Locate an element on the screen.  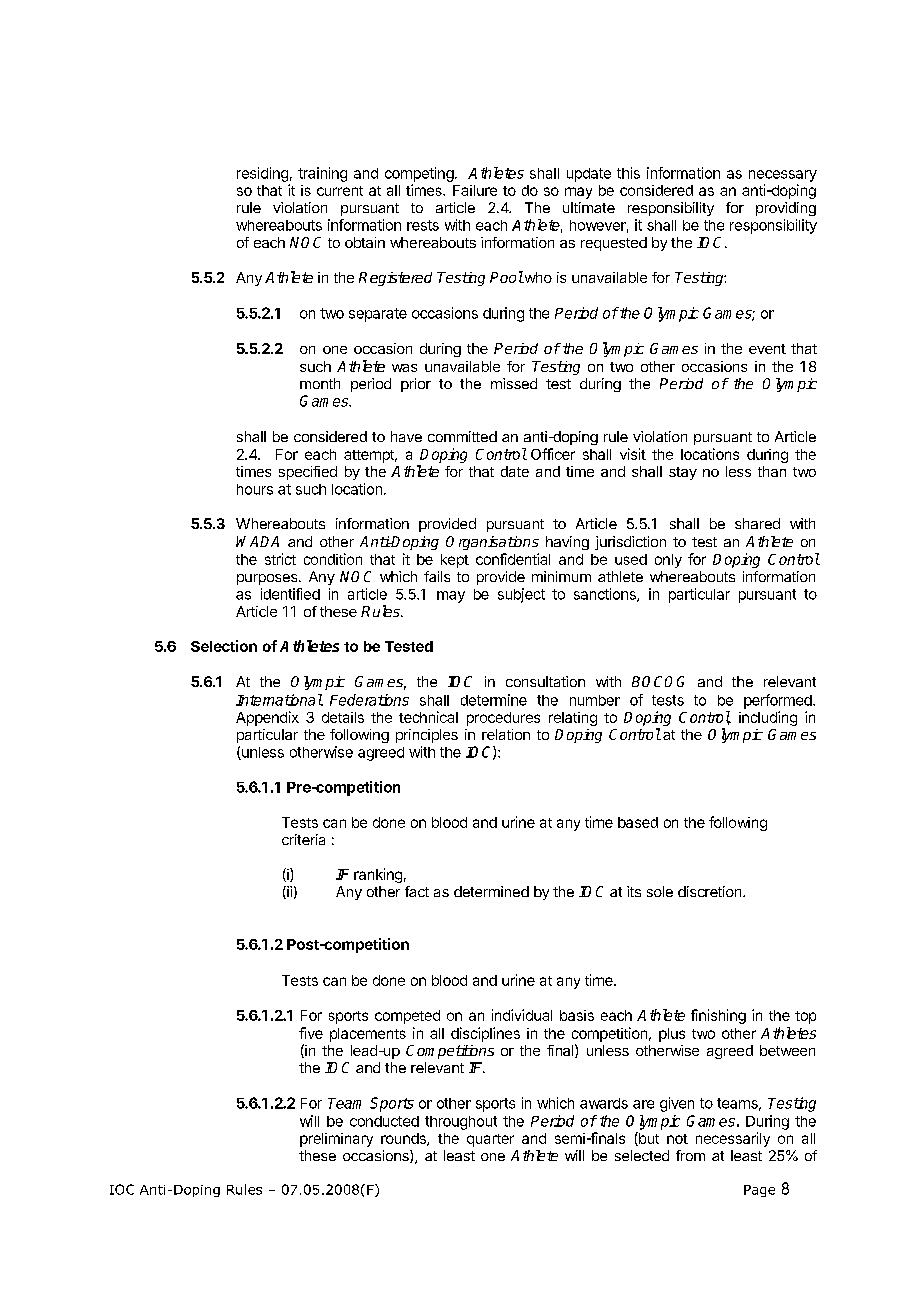
discretion is located at coordinates (711, 891).
